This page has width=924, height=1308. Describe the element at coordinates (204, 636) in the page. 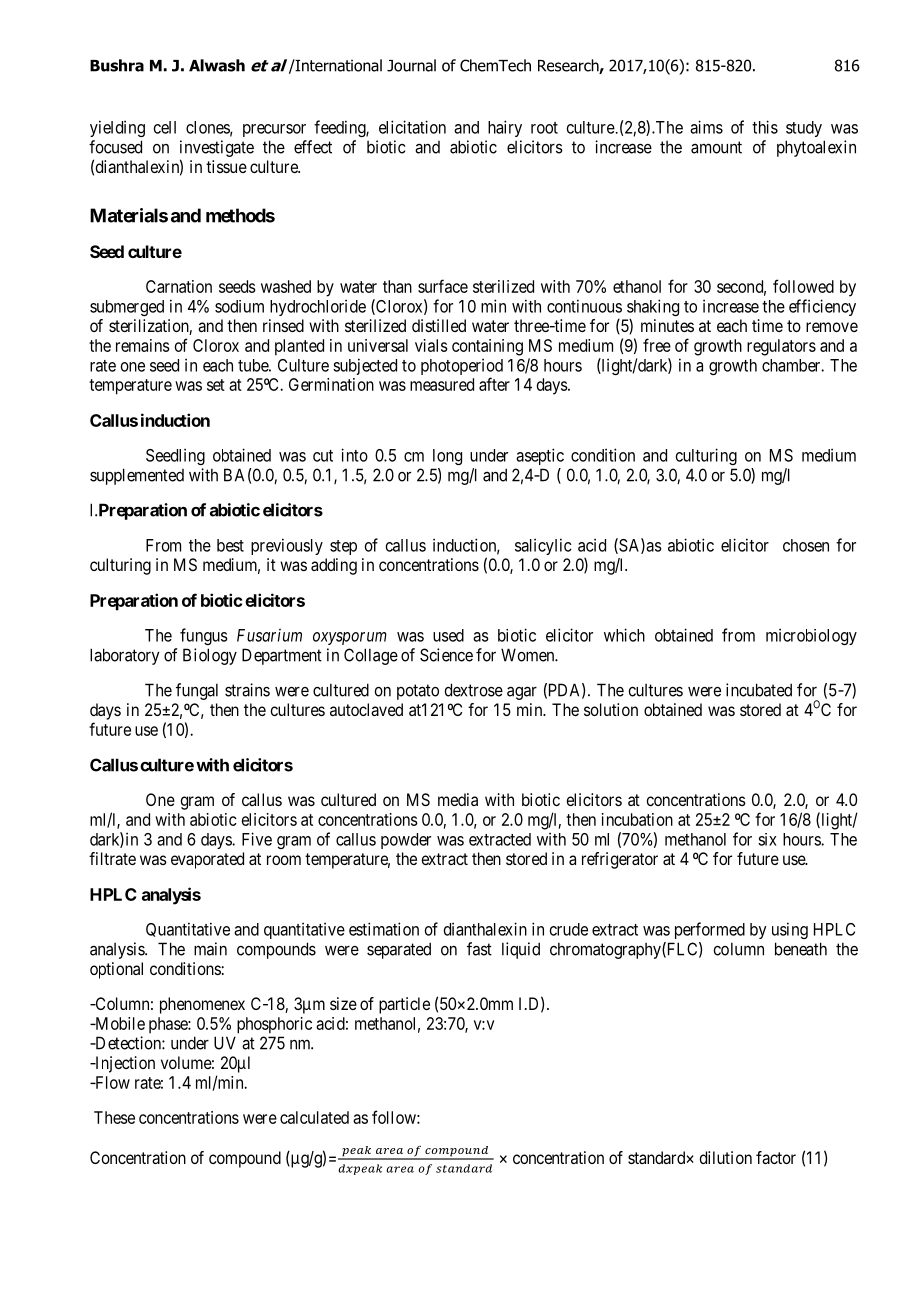

I see `fungus` at that location.
